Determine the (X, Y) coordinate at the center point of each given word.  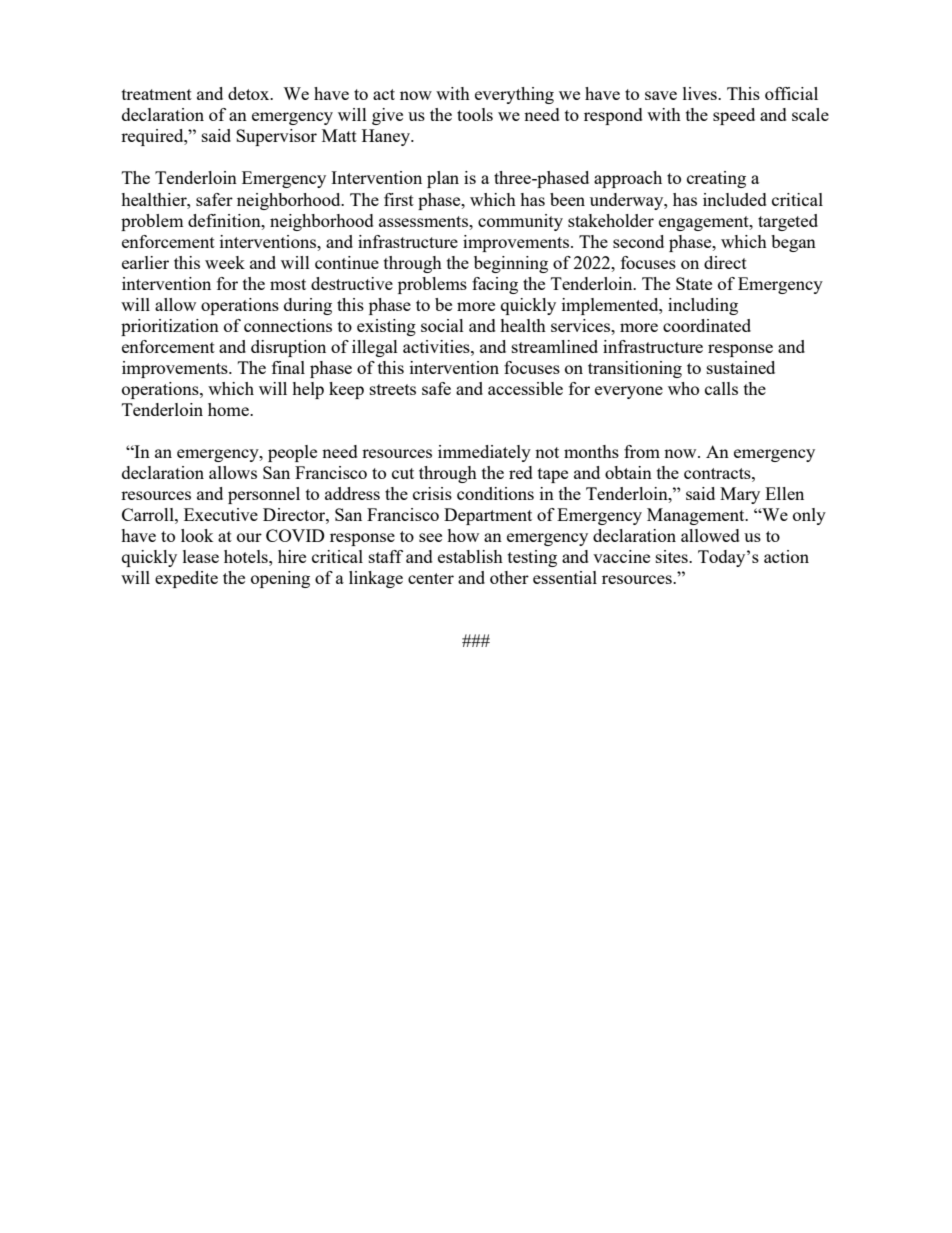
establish (470, 556)
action (786, 556)
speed (734, 116)
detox (250, 93)
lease (201, 556)
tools (475, 114)
